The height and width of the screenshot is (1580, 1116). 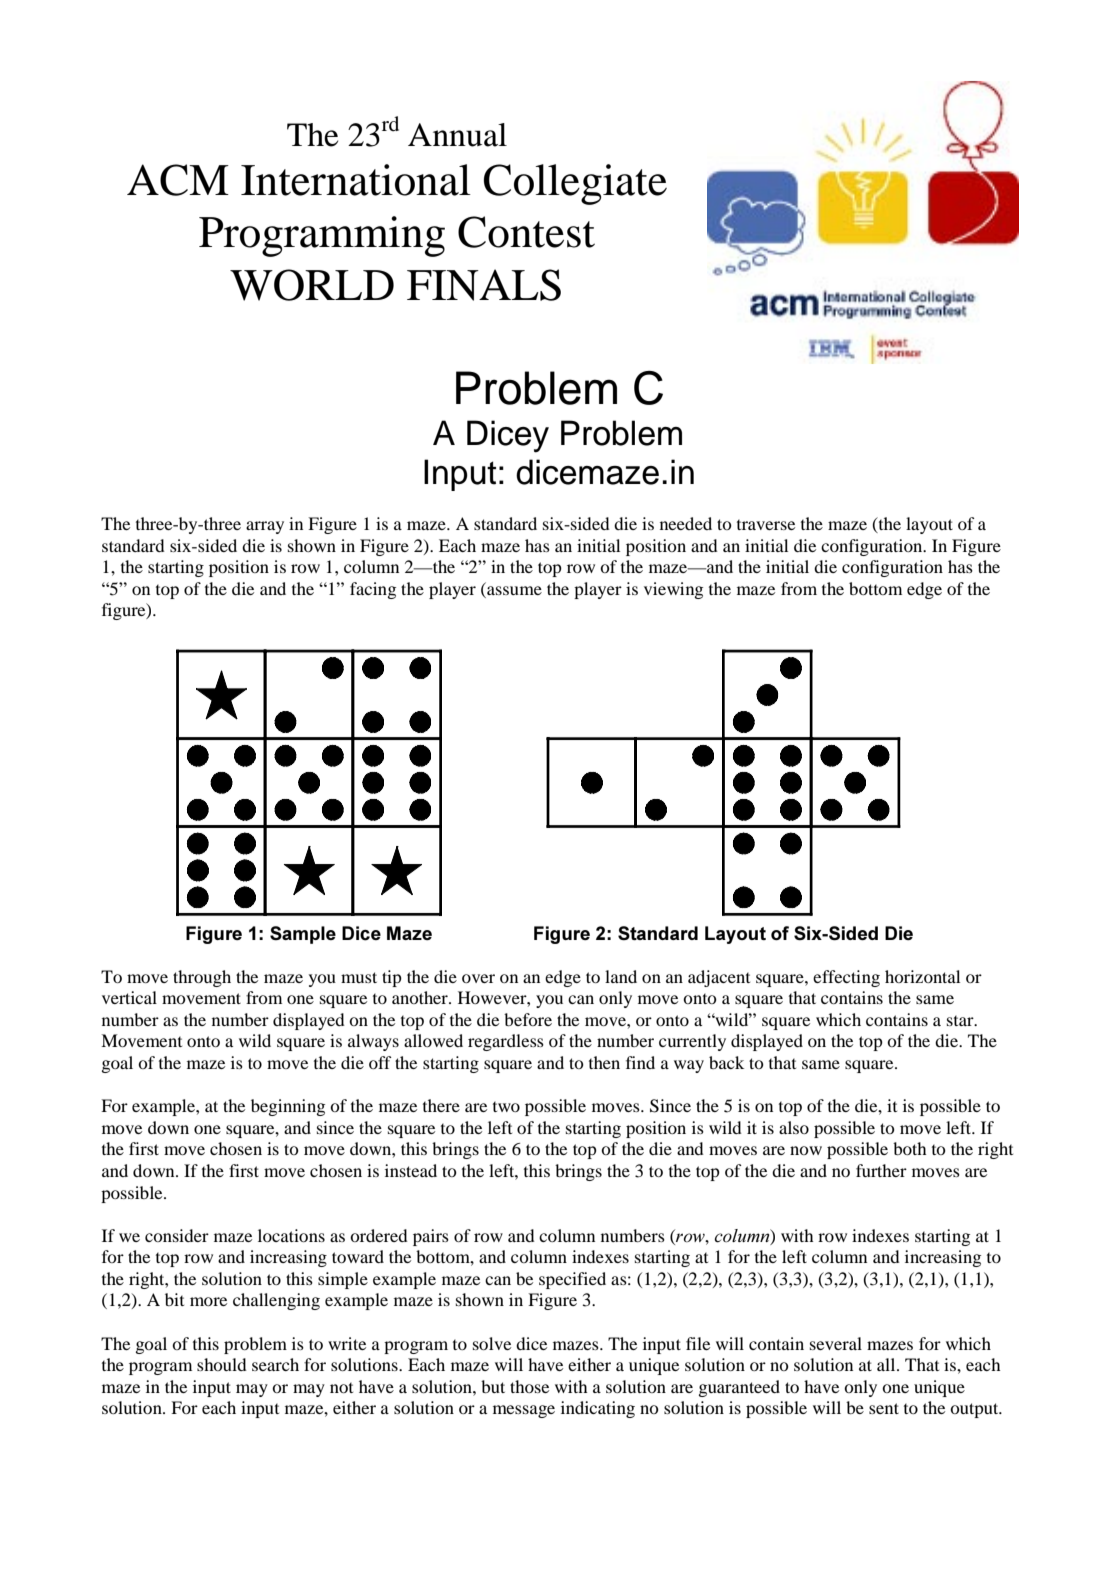 I want to click on Contest, so click(x=526, y=232).
